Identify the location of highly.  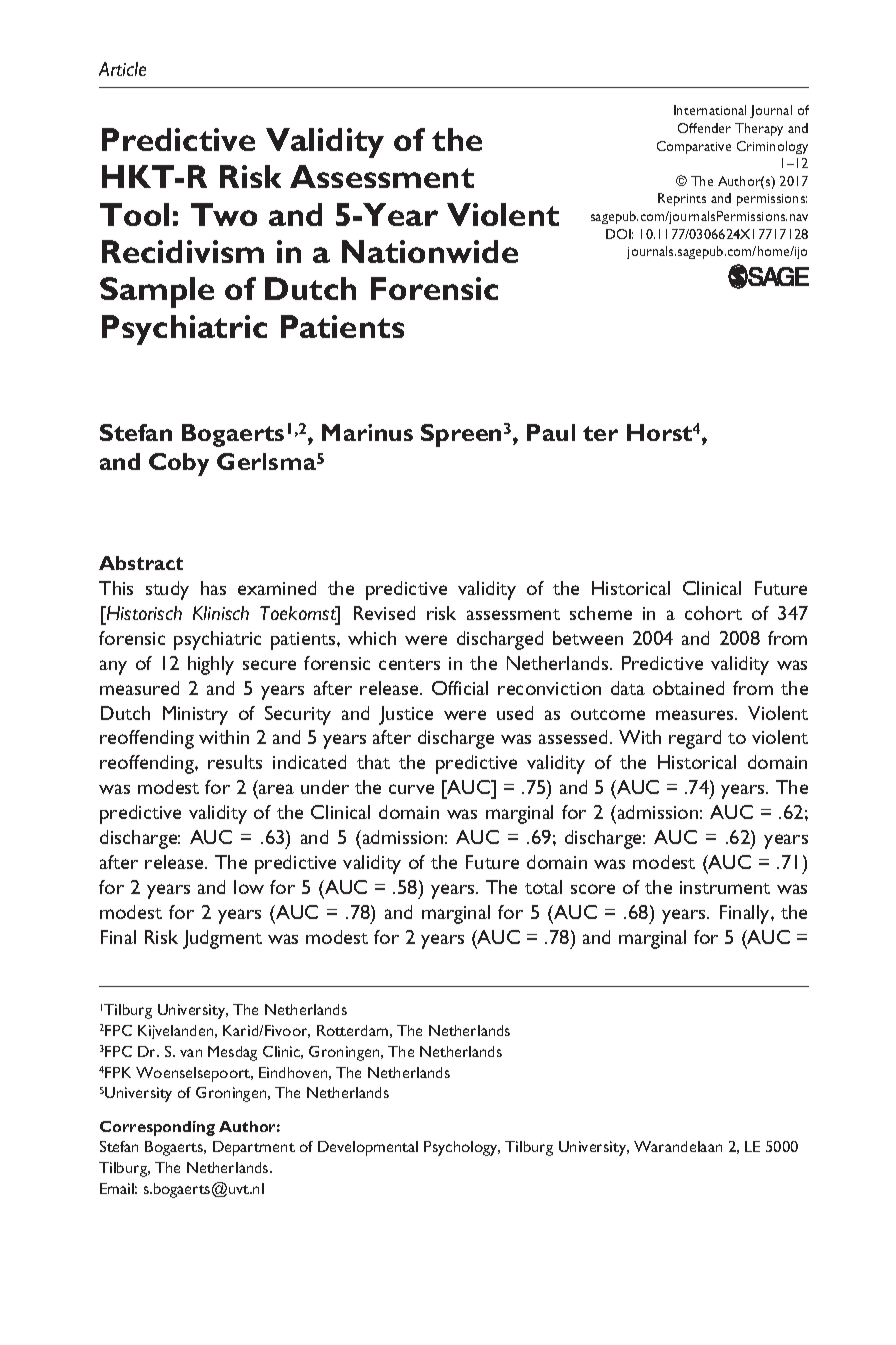
(211, 665).
